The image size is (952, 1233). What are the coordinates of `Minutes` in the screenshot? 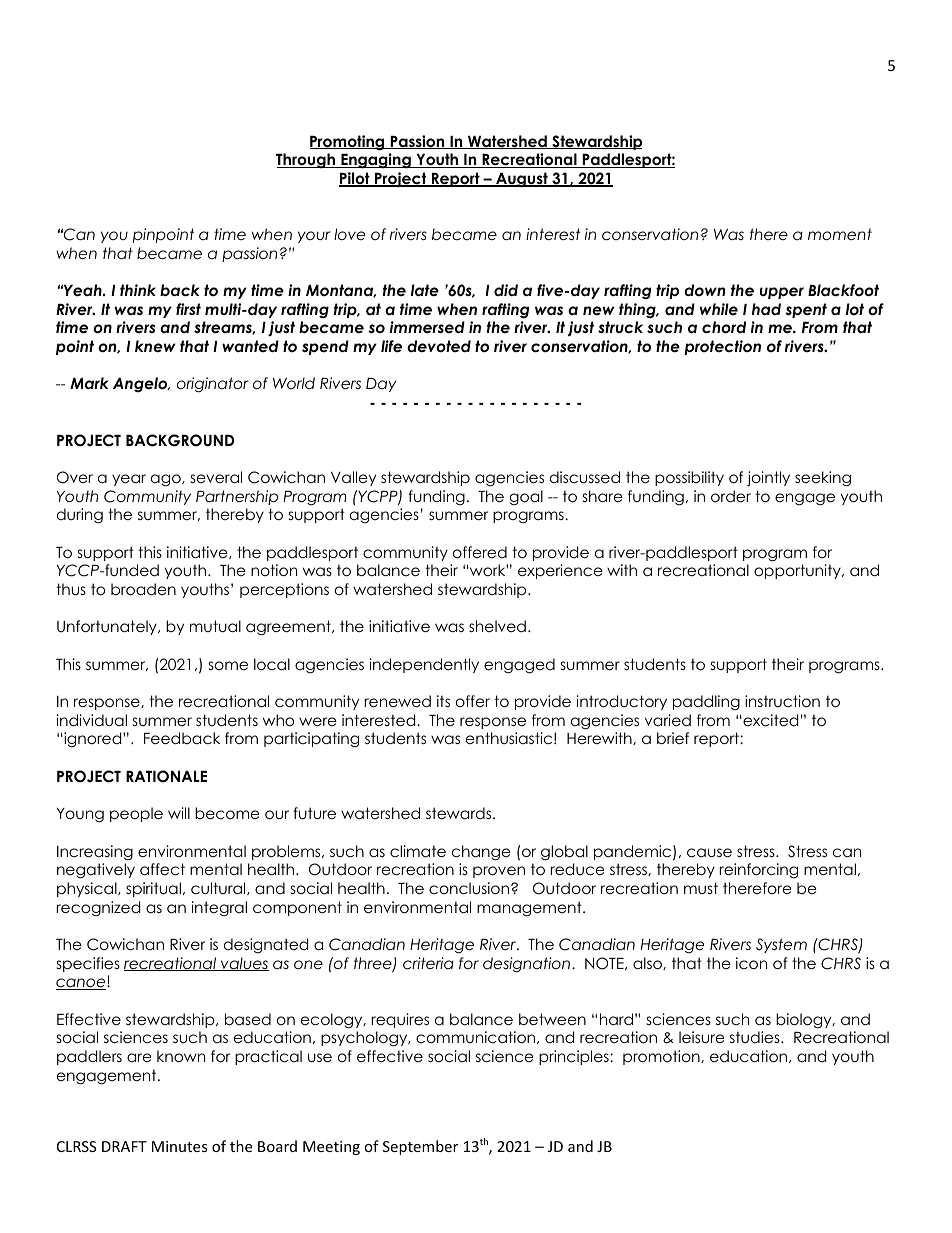 It's located at (179, 1146).
